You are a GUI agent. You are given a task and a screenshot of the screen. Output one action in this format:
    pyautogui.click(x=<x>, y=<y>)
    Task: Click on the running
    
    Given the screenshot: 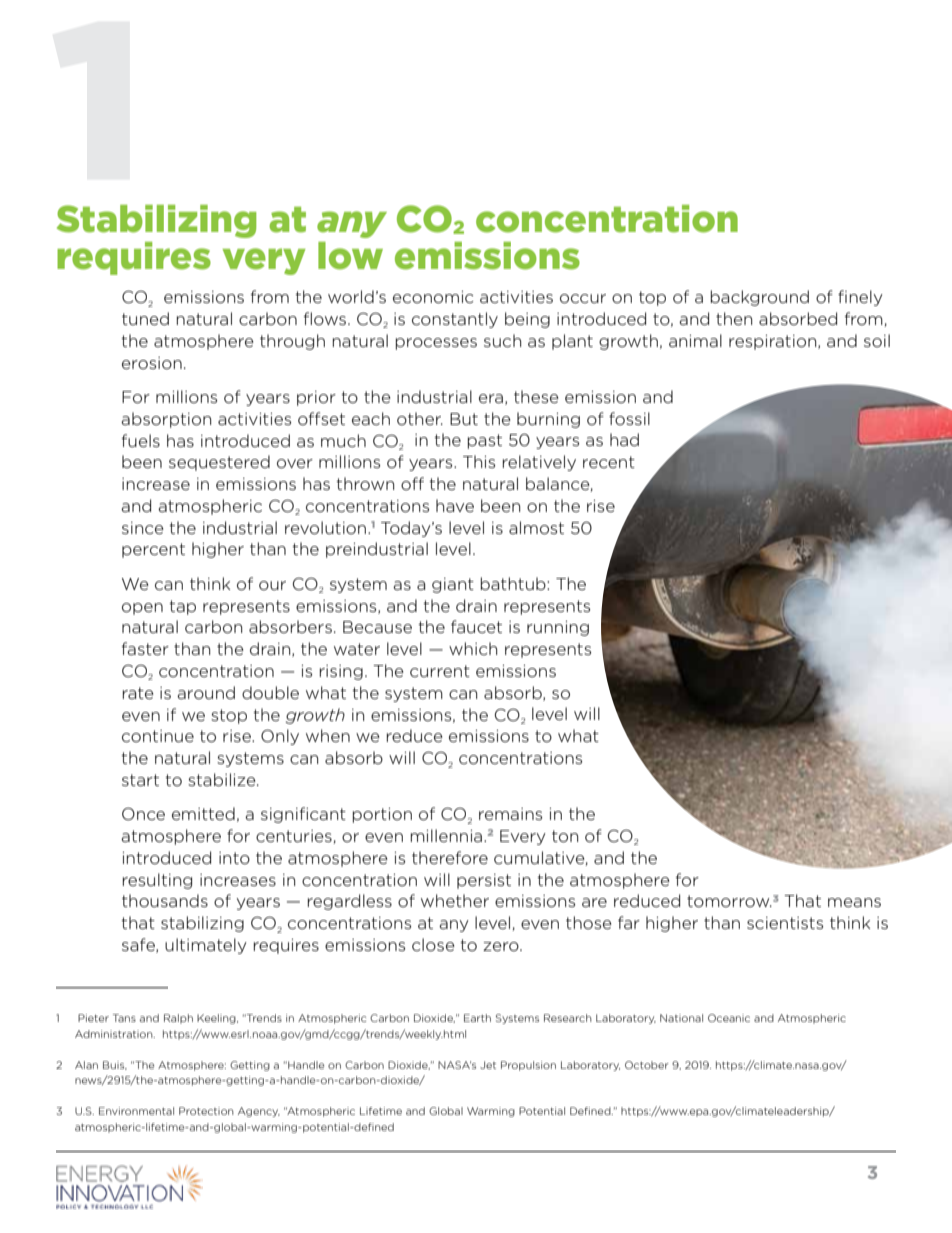 What is the action you would take?
    pyautogui.click(x=558, y=628)
